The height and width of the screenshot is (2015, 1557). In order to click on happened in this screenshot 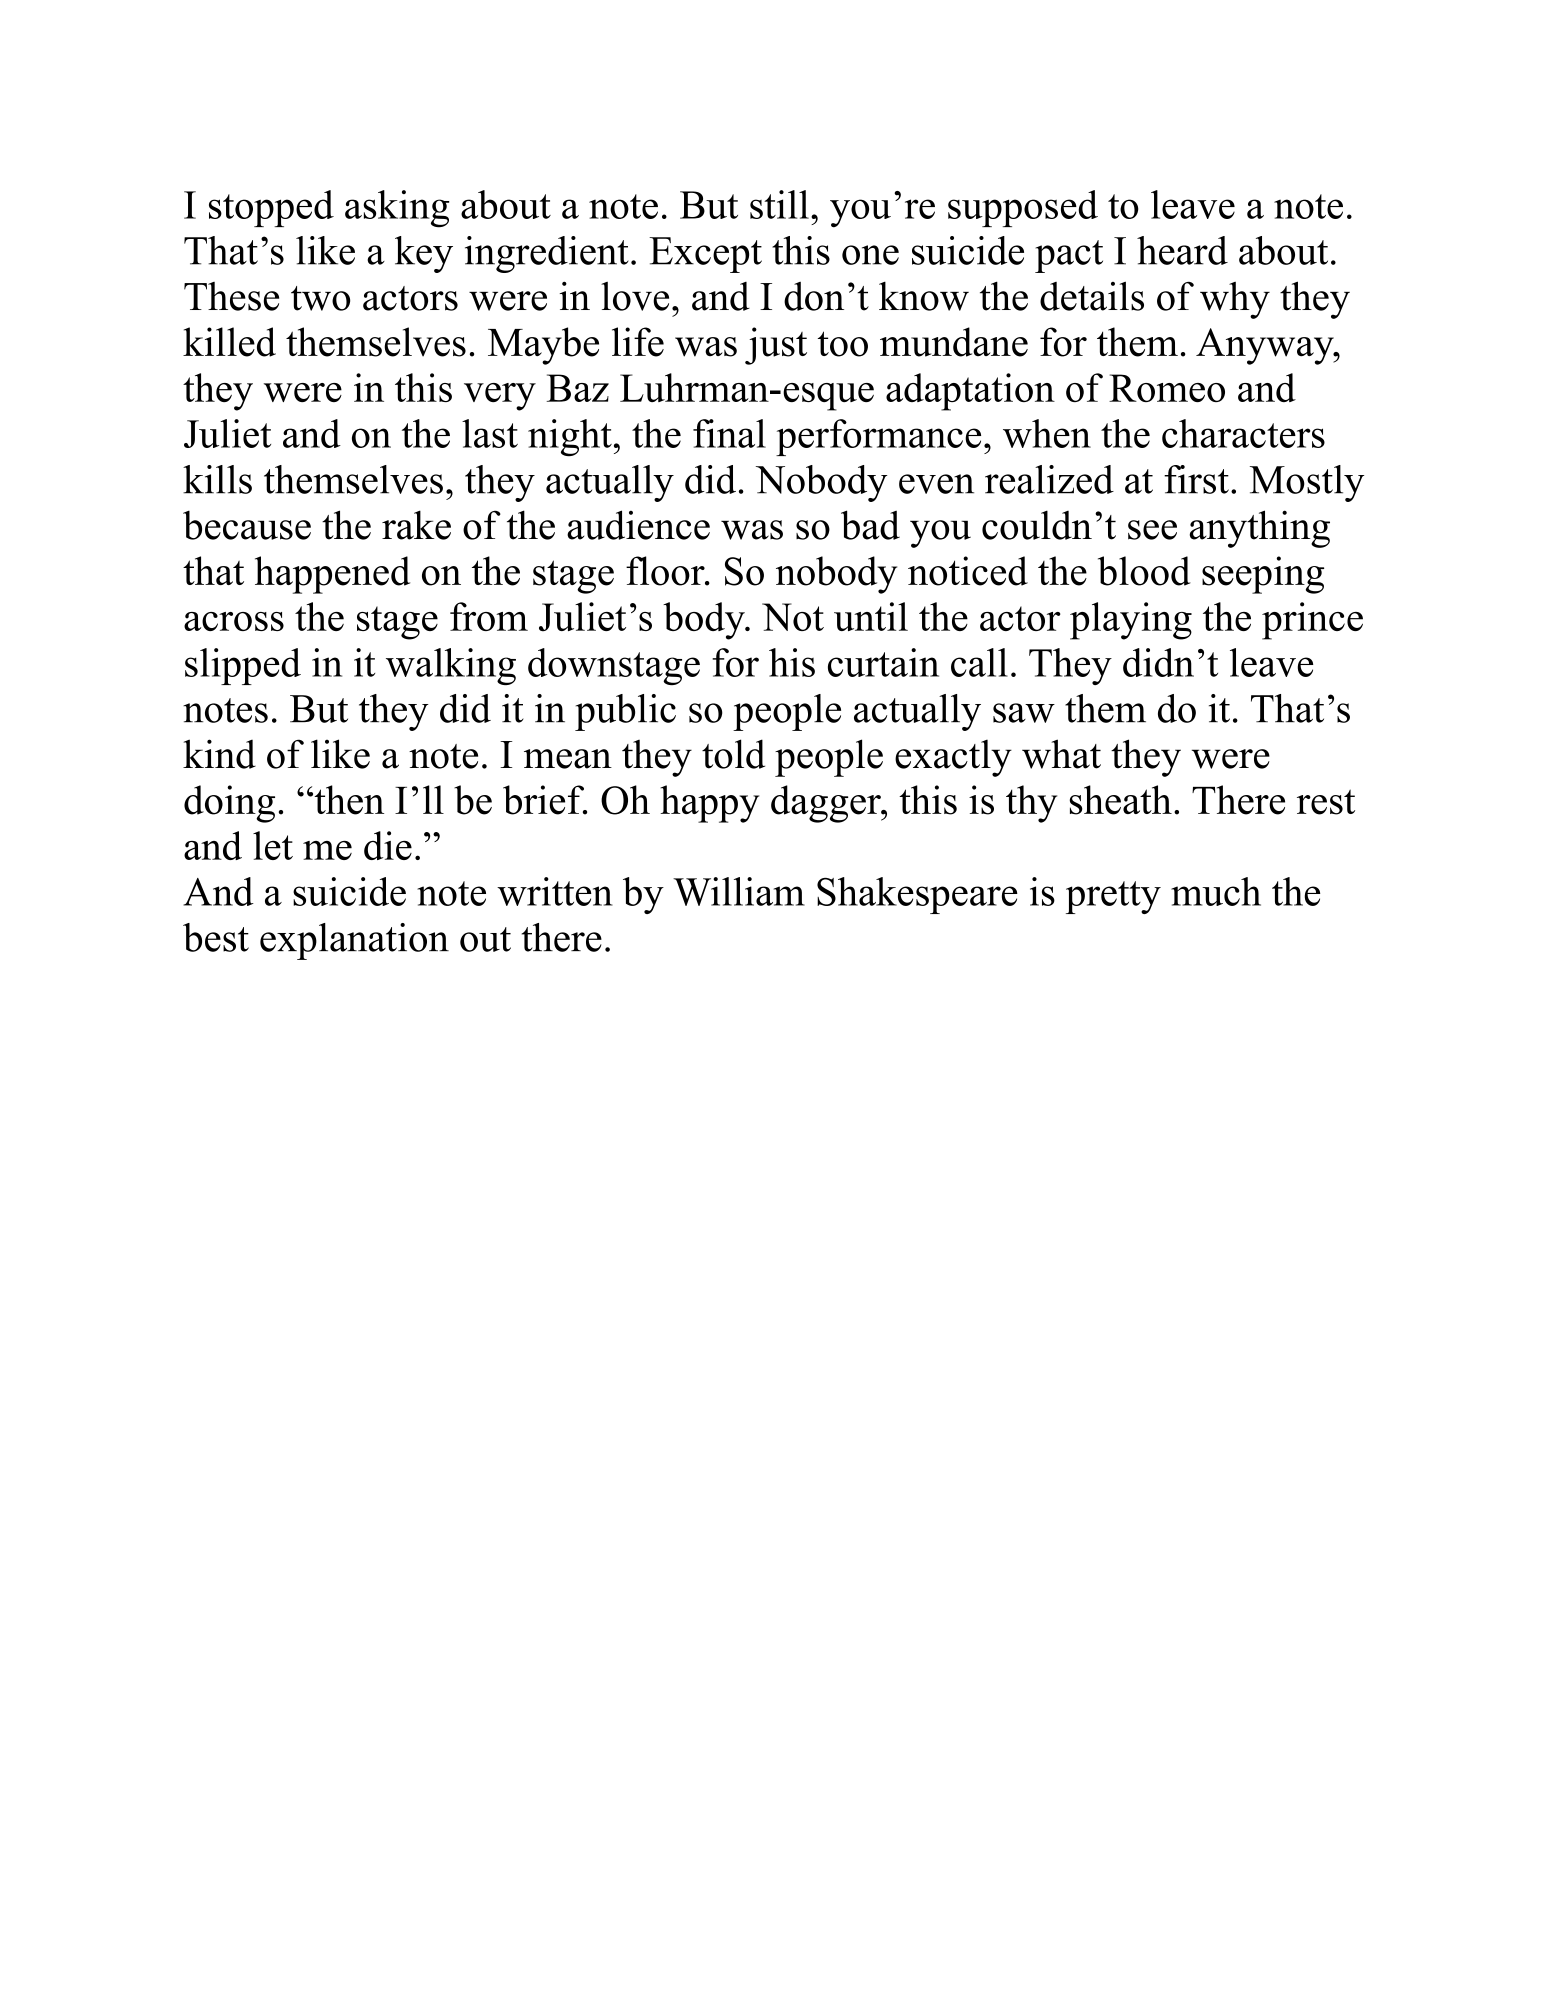, I will do `click(332, 575)`.
